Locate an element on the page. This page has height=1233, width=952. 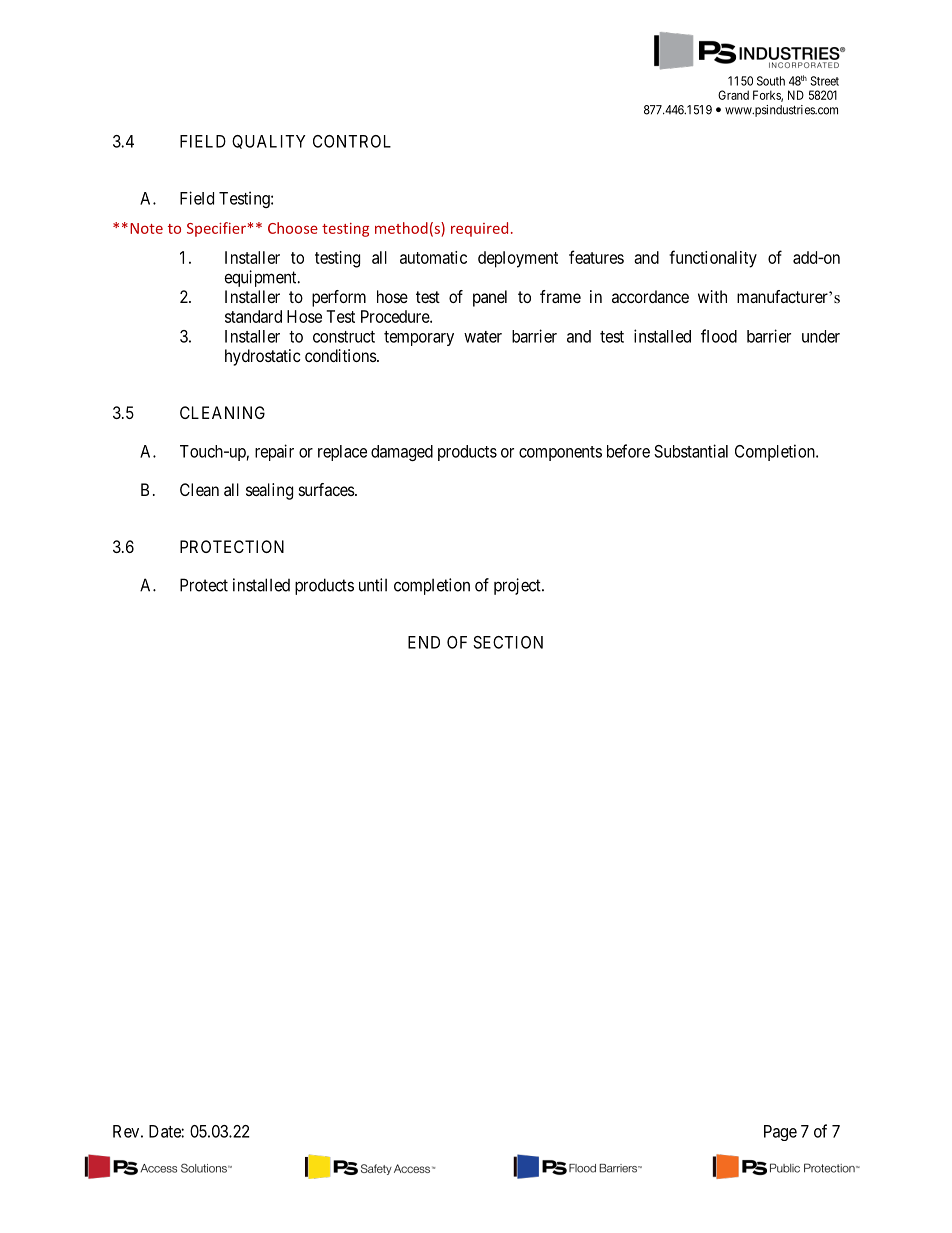
until is located at coordinates (373, 585).
